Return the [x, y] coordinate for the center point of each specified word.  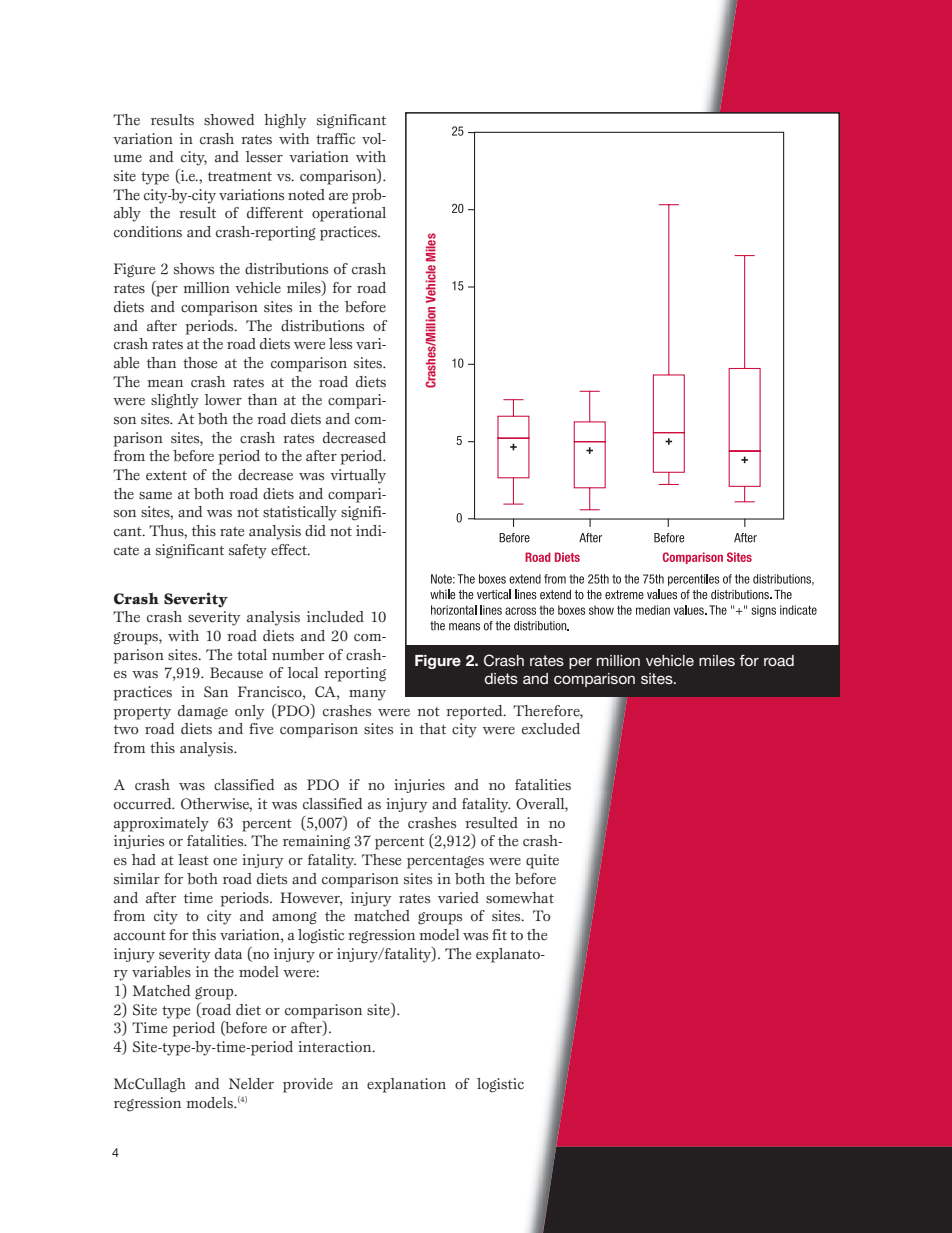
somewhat [520, 898]
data [228, 954]
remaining [316, 842]
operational [349, 214]
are [338, 197]
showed [229, 120]
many [367, 695]
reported [475, 712]
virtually [358, 476]
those [200, 363]
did [315, 531]
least [193, 860]
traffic [335, 139]
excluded [551, 729]
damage [203, 712]
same [155, 496]
